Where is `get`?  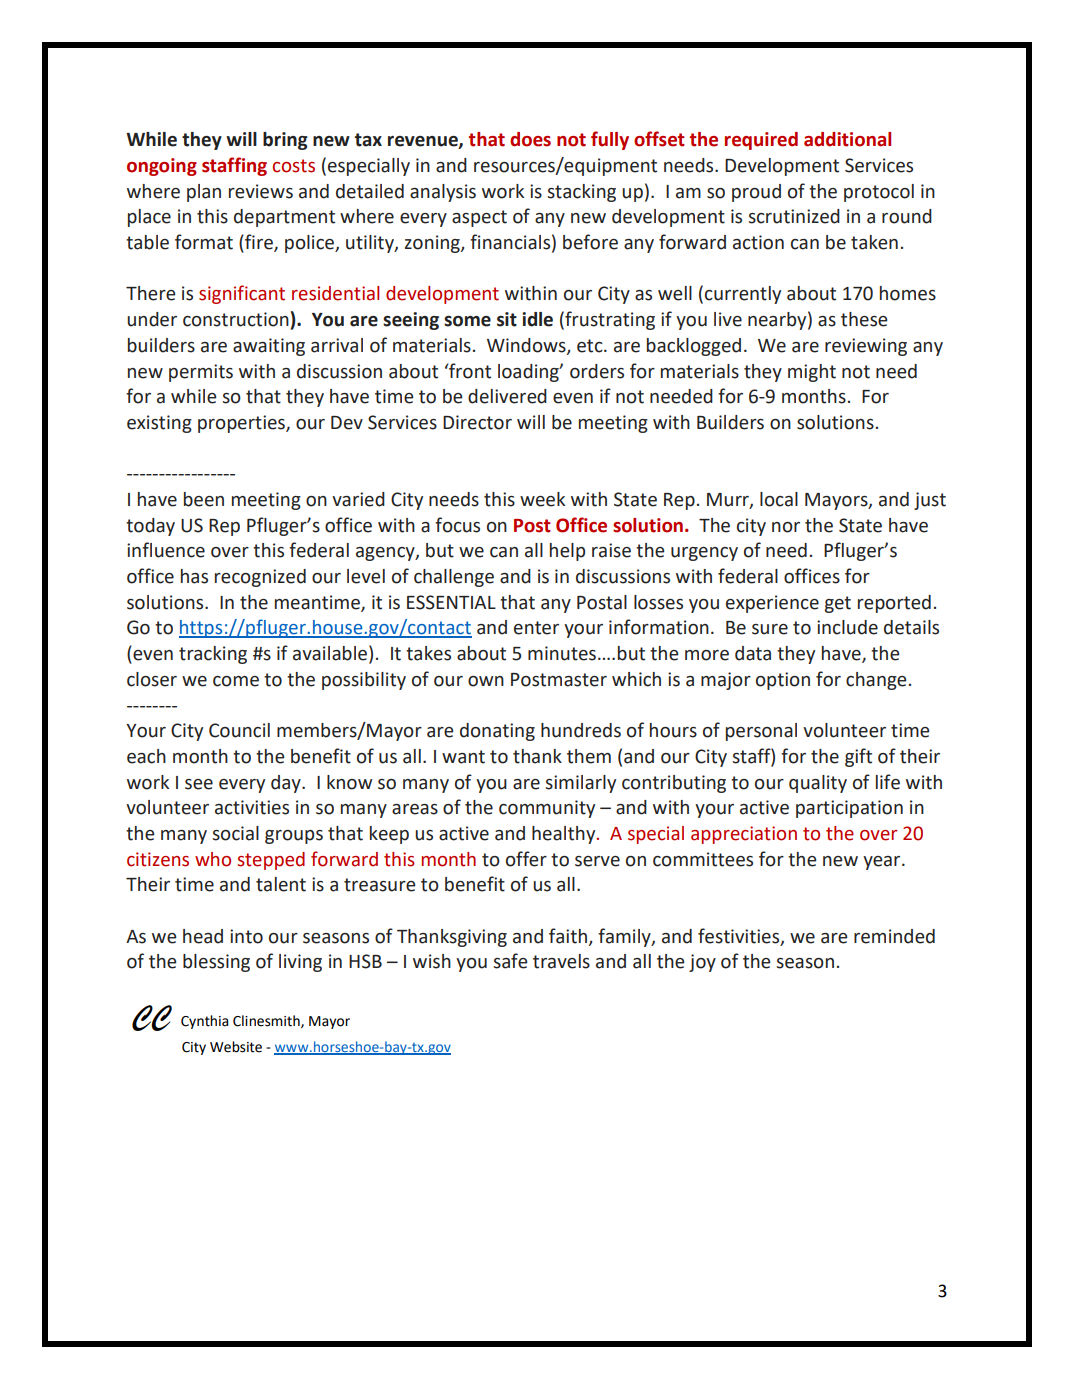 get is located at coordinates (838, 604).
